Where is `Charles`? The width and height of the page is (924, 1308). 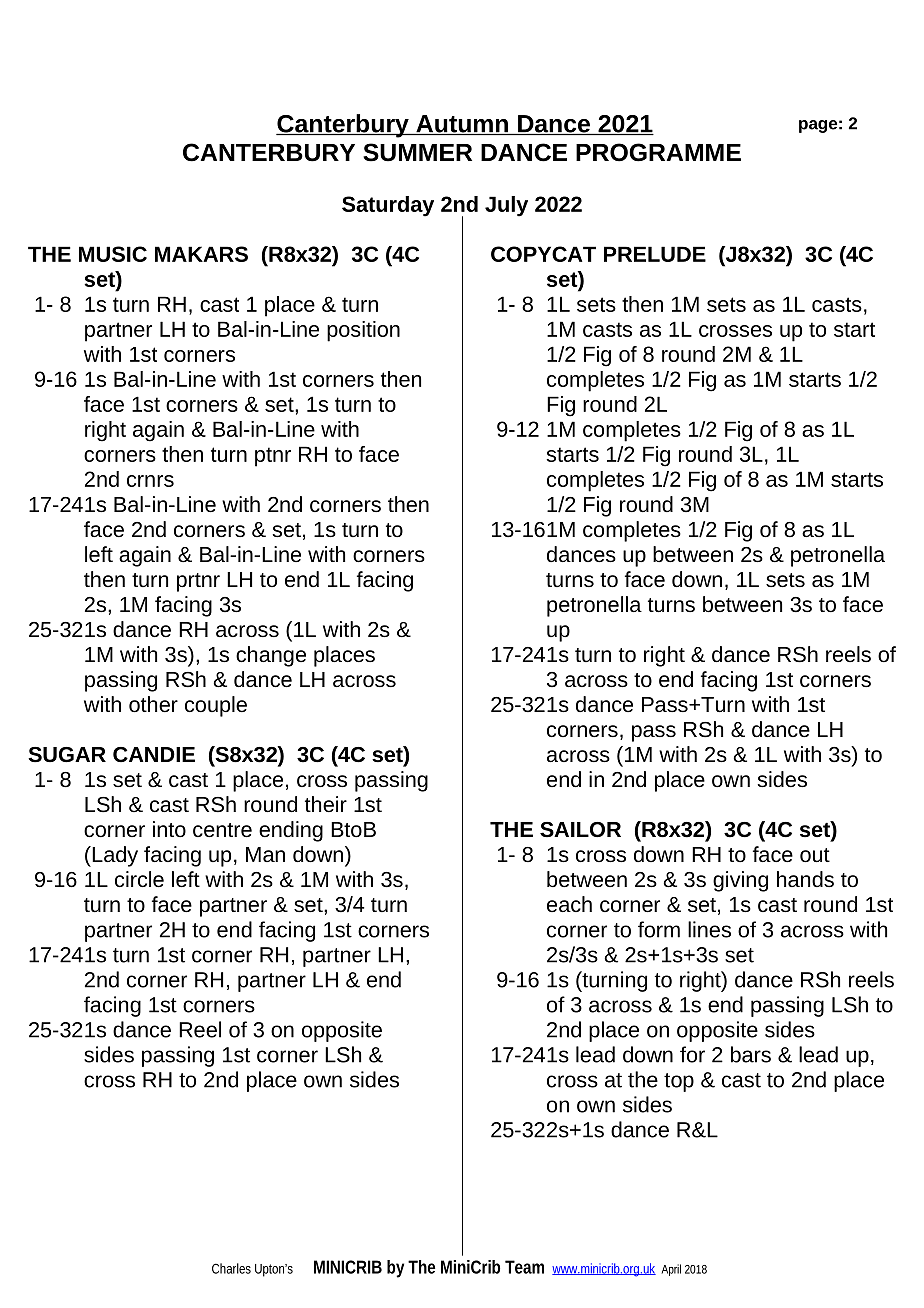 Charles is located at coordinates (231, 1268).
